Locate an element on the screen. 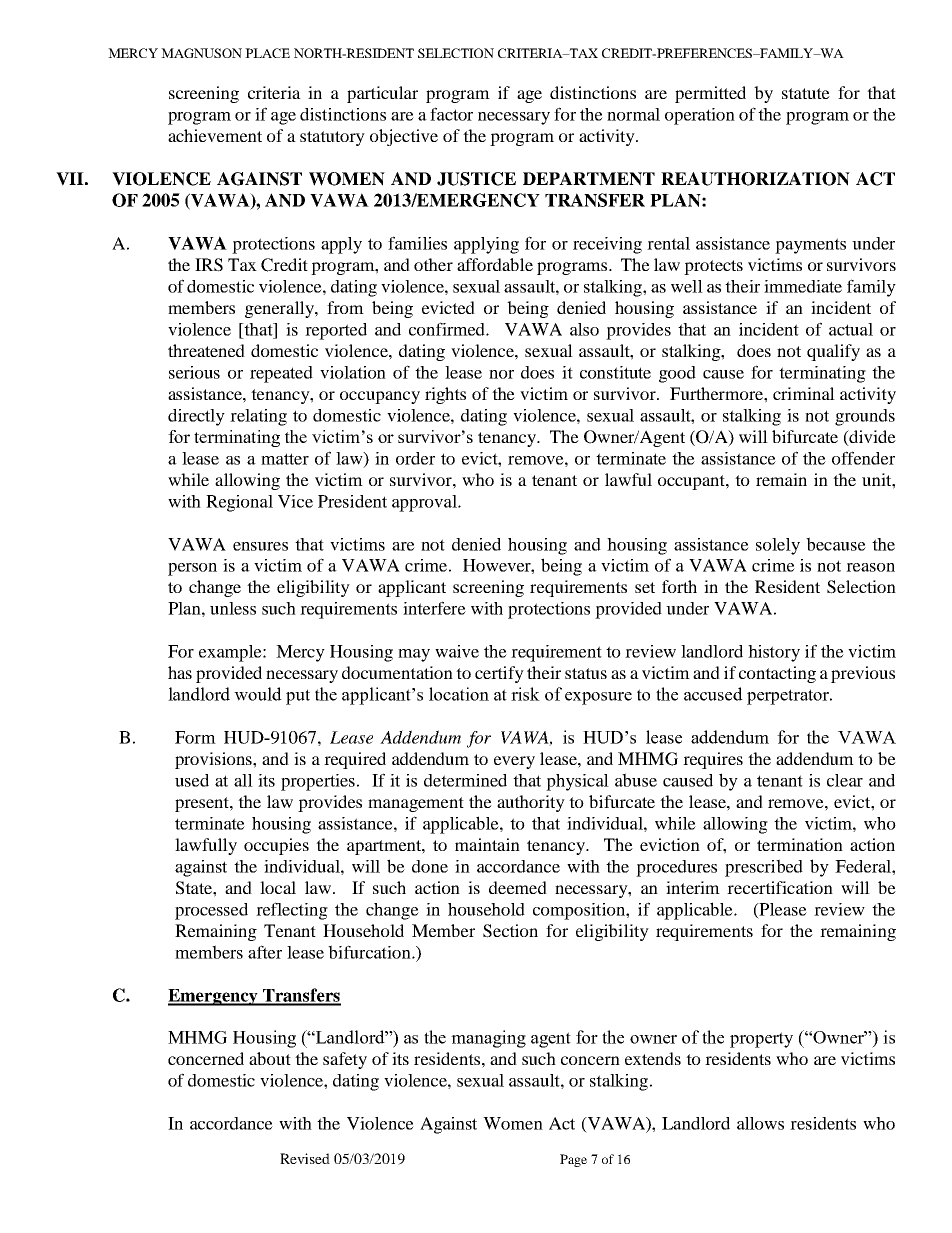  statute is located at coordinates (806, 93).
